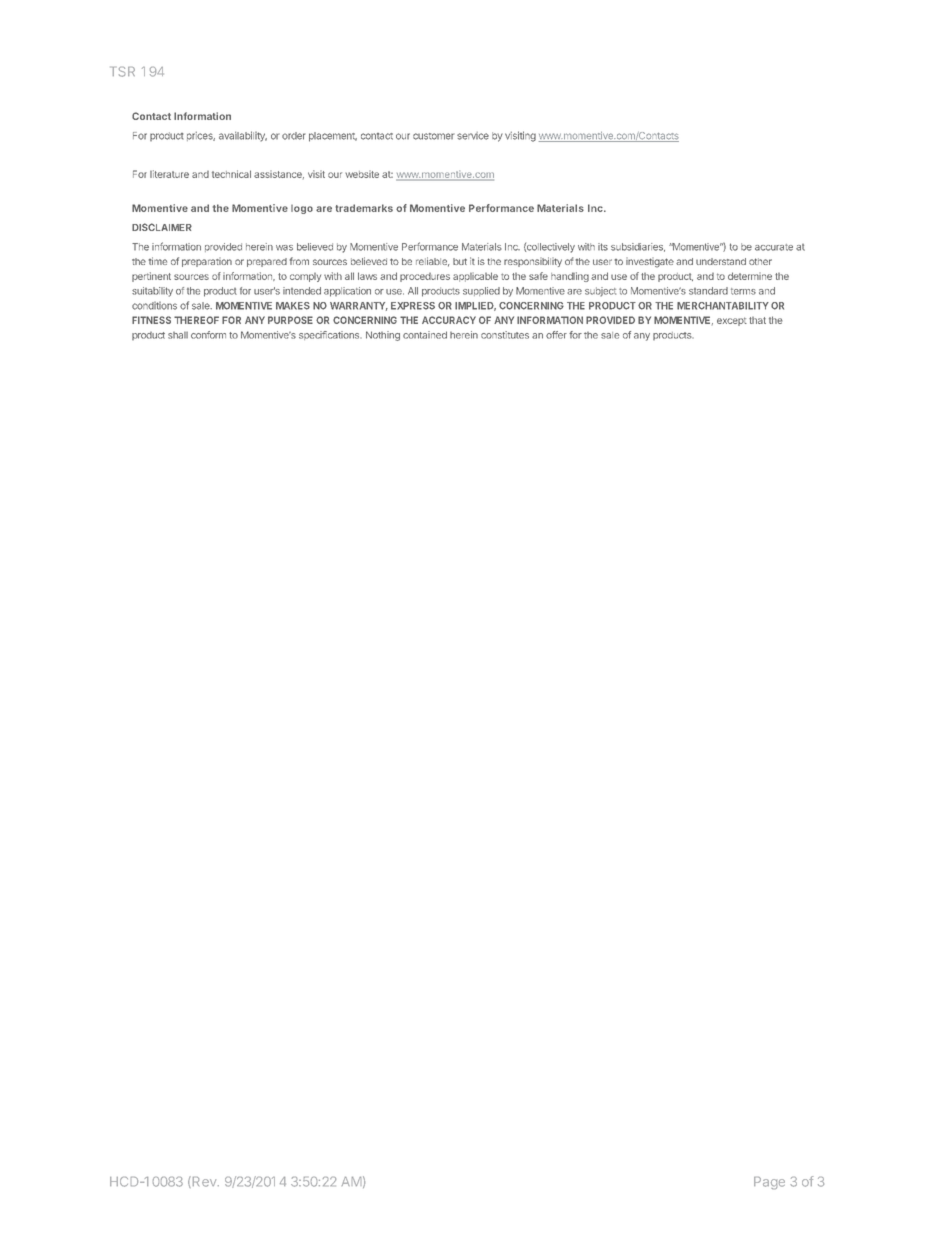  I want to click on Nothing, so click(383, 336).
